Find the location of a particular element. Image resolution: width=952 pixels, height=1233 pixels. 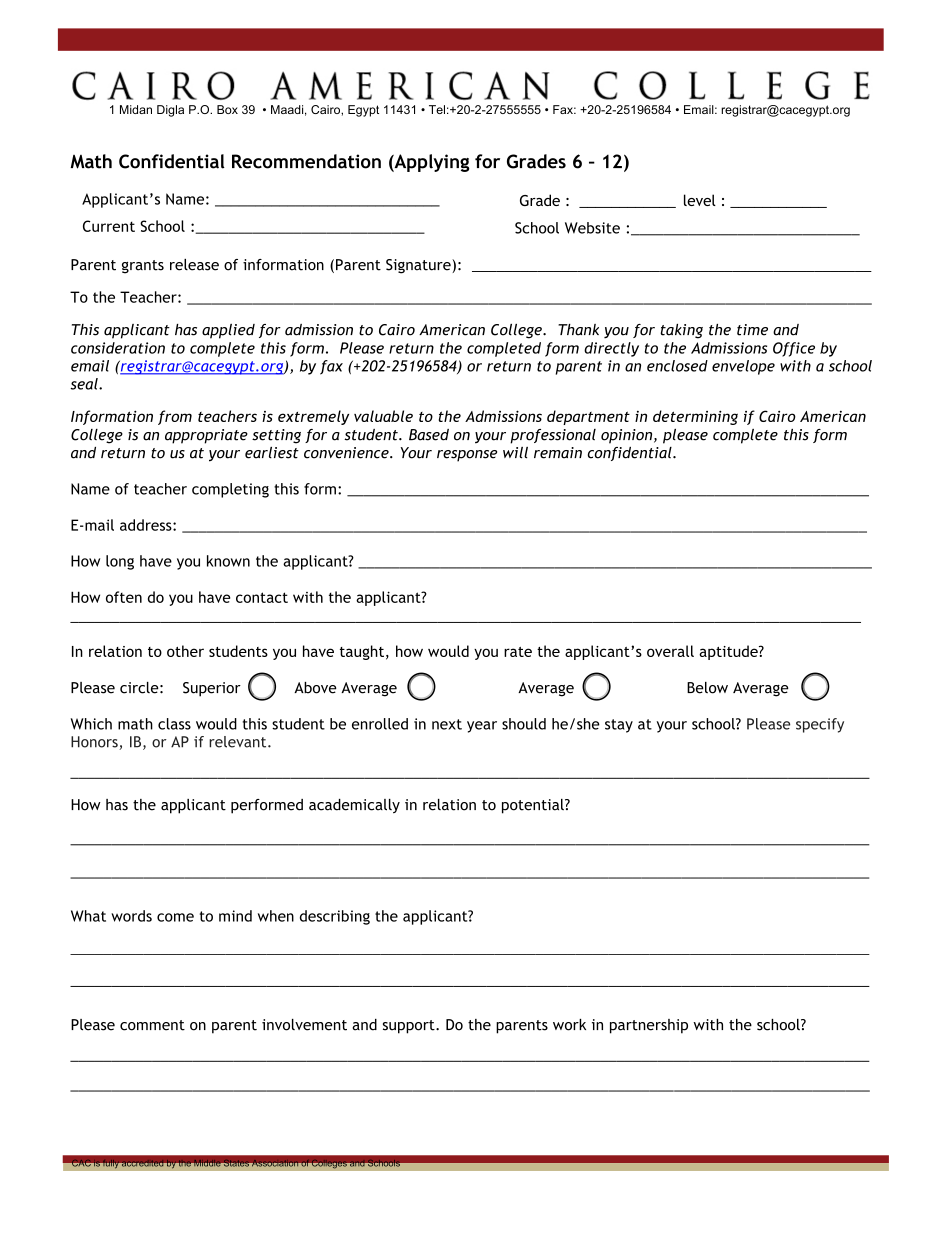

comment is located at coordinates (152, 1025).
